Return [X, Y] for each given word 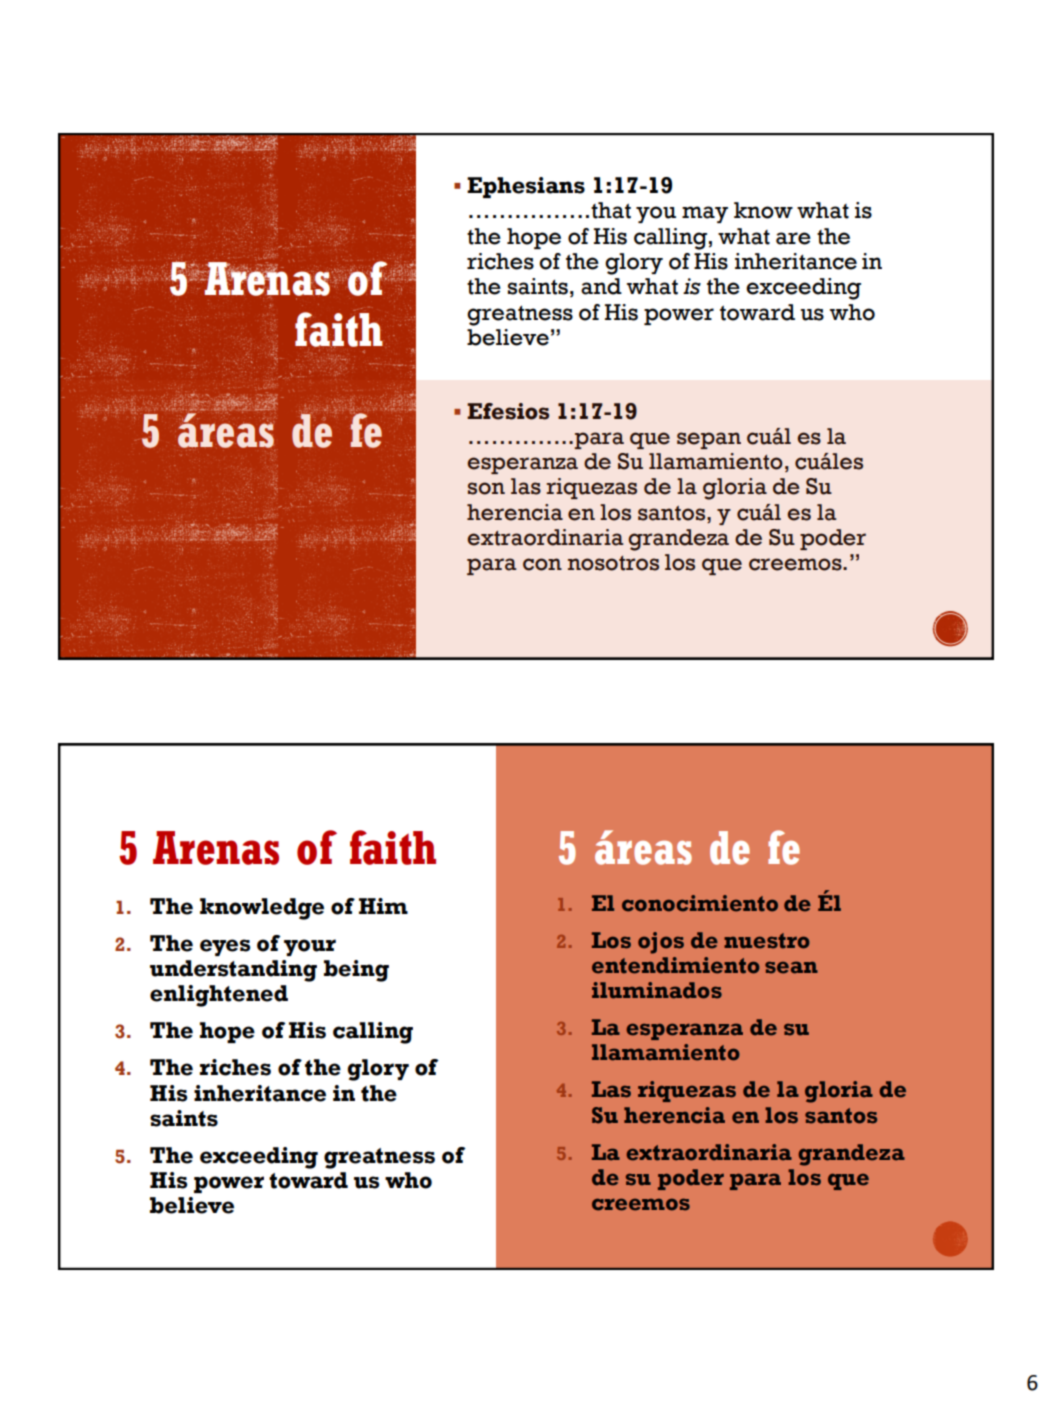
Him [383, 906]
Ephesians [526, 187]
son [486, 488]
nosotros [613, 563]
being [356, 971]
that [611, 210]
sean [791, 967]
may [705, 214]
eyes [225, 947]
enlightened [219, 996]
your [310, 947]
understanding [233, 971]
